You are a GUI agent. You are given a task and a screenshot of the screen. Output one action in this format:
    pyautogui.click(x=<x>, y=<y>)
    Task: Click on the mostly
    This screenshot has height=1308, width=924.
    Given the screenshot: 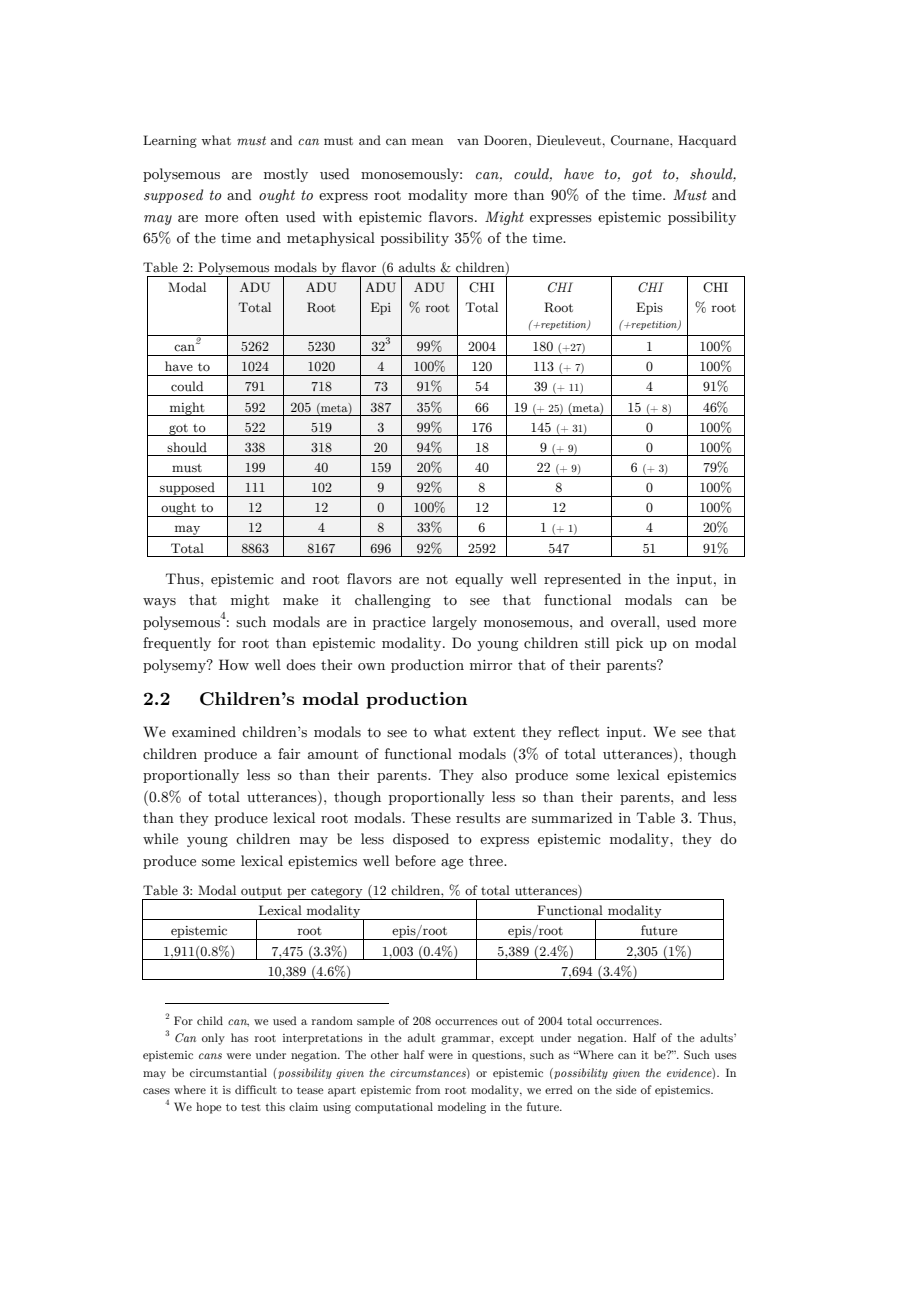 What is the action you would take?
    pyautogui.click(x=286, y=175)
